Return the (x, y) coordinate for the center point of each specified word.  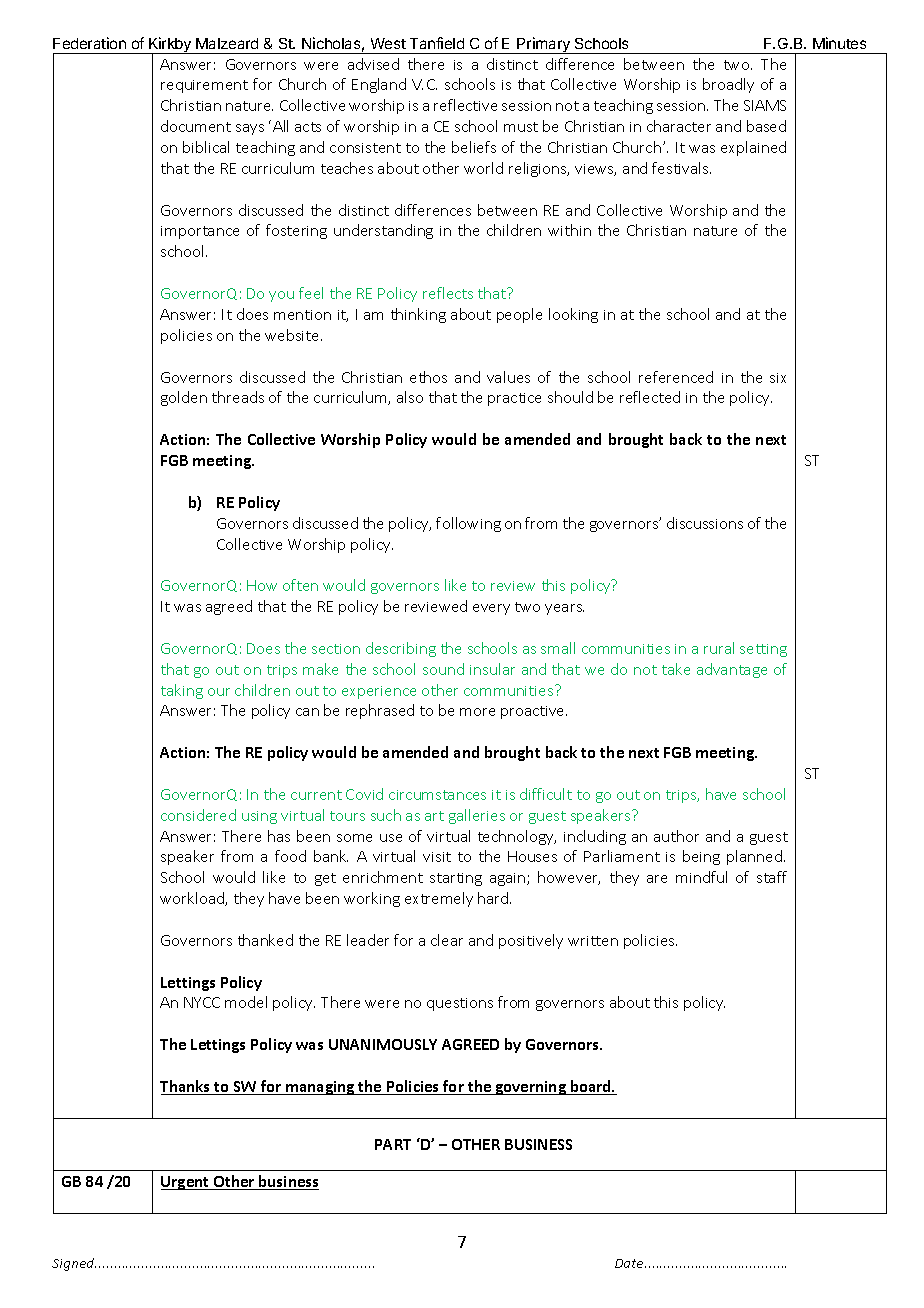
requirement (204, 86)
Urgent (186, 1183)
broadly (728, 85)
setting (763, 650)
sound (443, 669)
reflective (465, 105)
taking (182, 691)
